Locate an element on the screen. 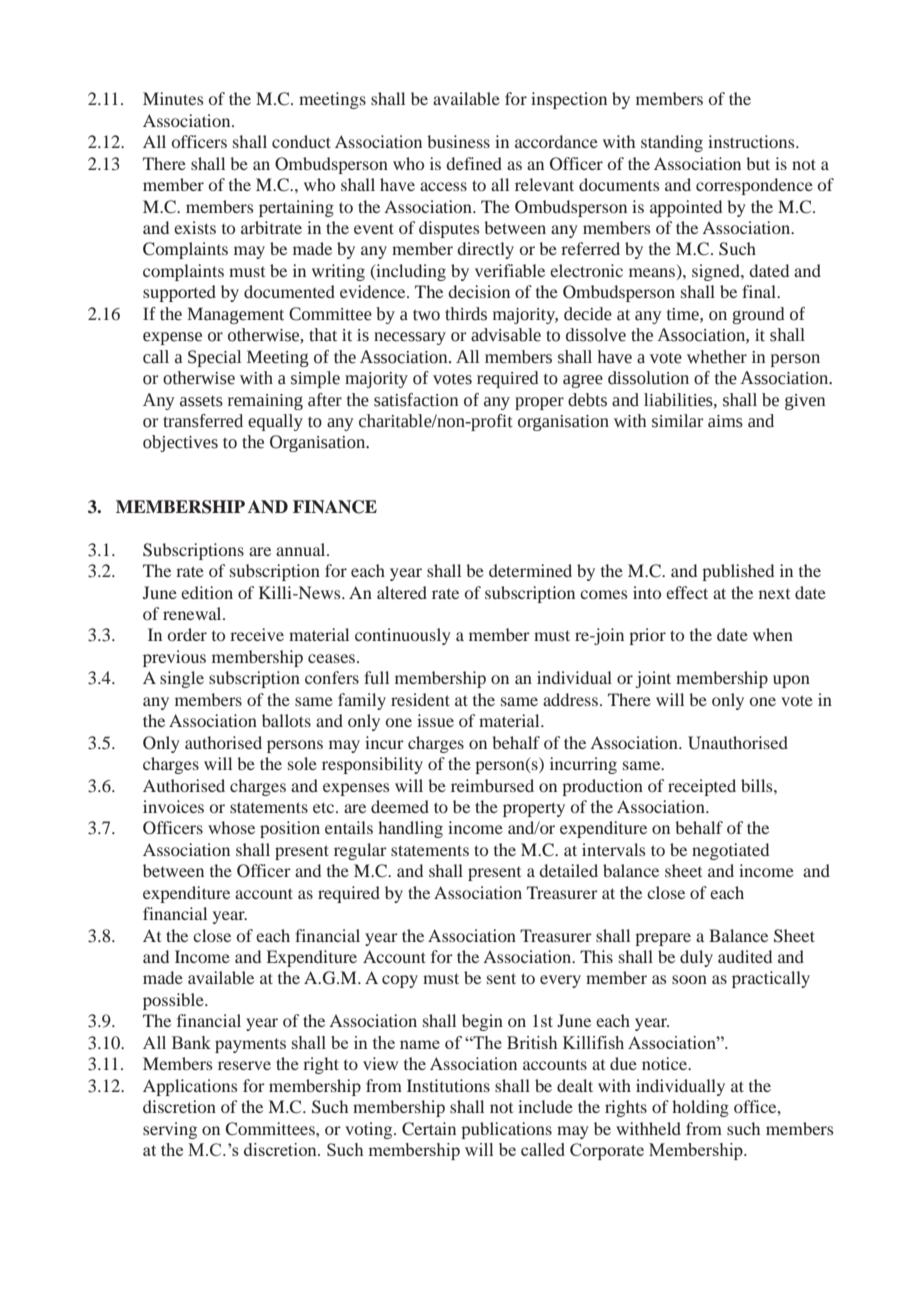 The width and height of the screenshot is (924, 1308). receive is located at coordinates (257, 634).
